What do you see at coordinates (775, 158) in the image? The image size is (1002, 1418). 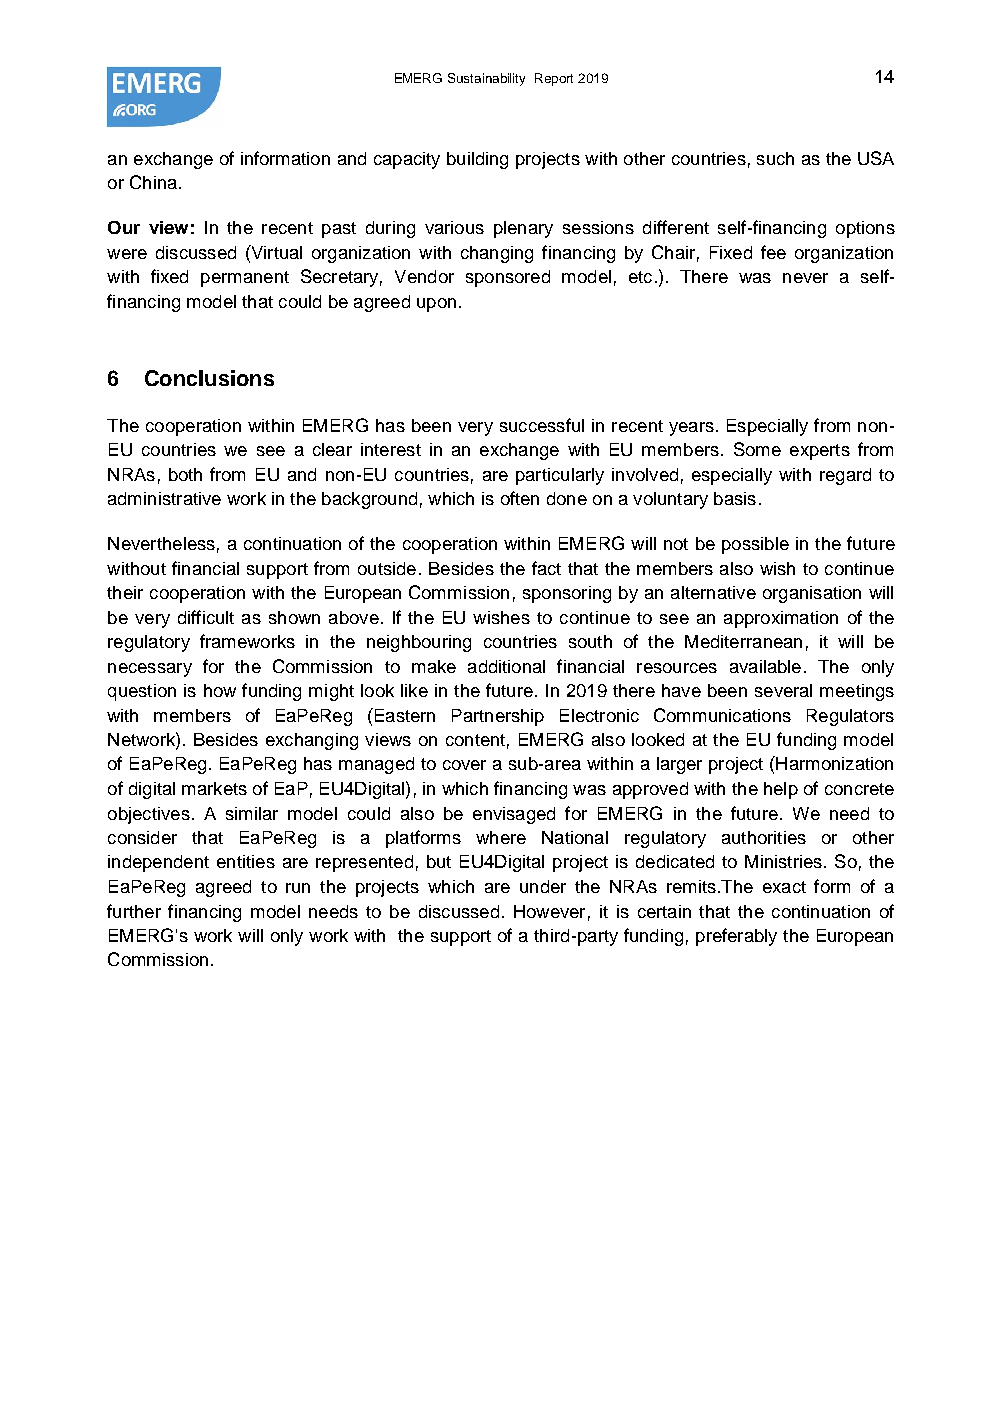 I see `such` at bounding box center [775, 158].
